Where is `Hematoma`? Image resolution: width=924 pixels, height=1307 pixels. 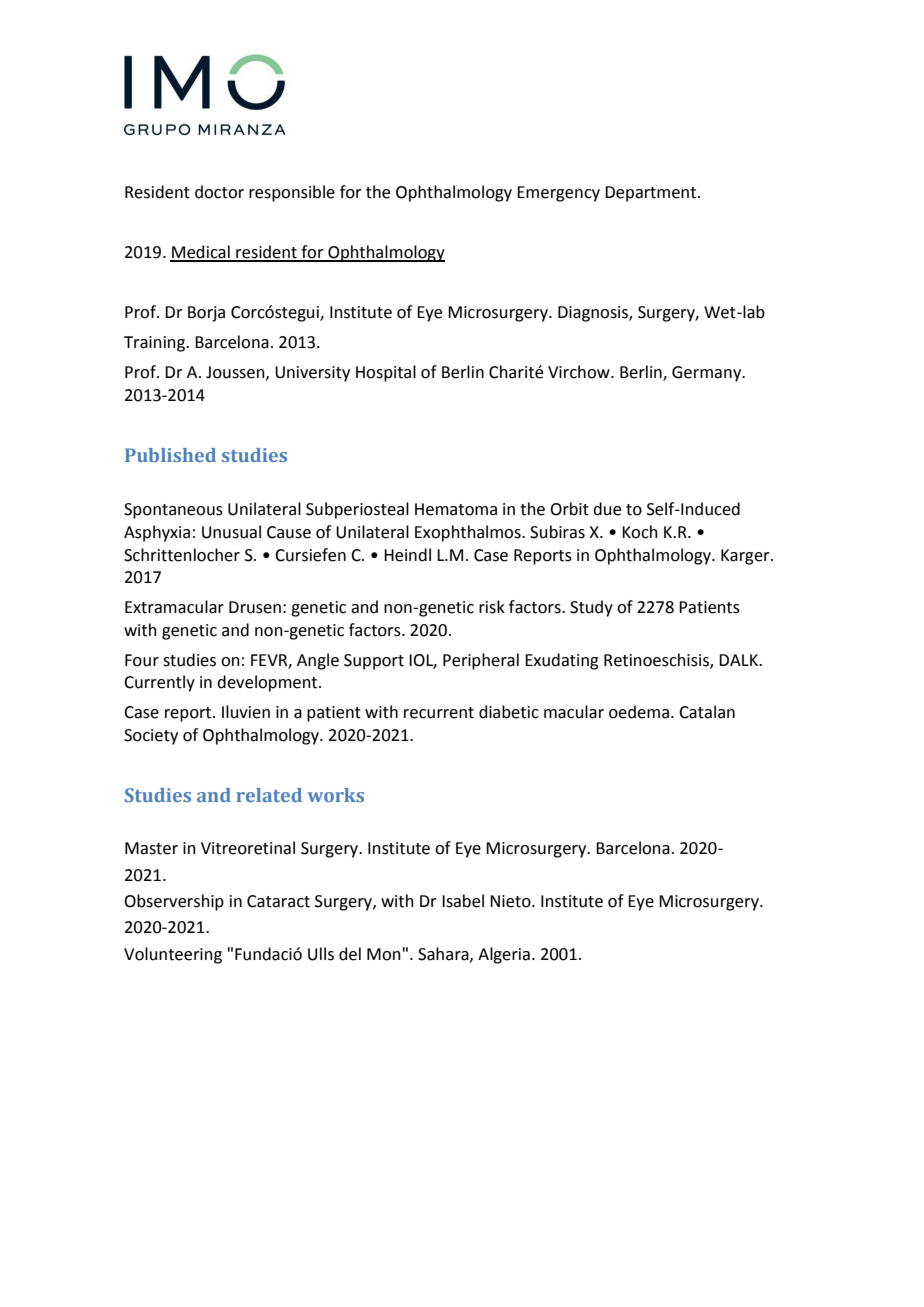
Hematoma is located at coordinates (456, 509).
